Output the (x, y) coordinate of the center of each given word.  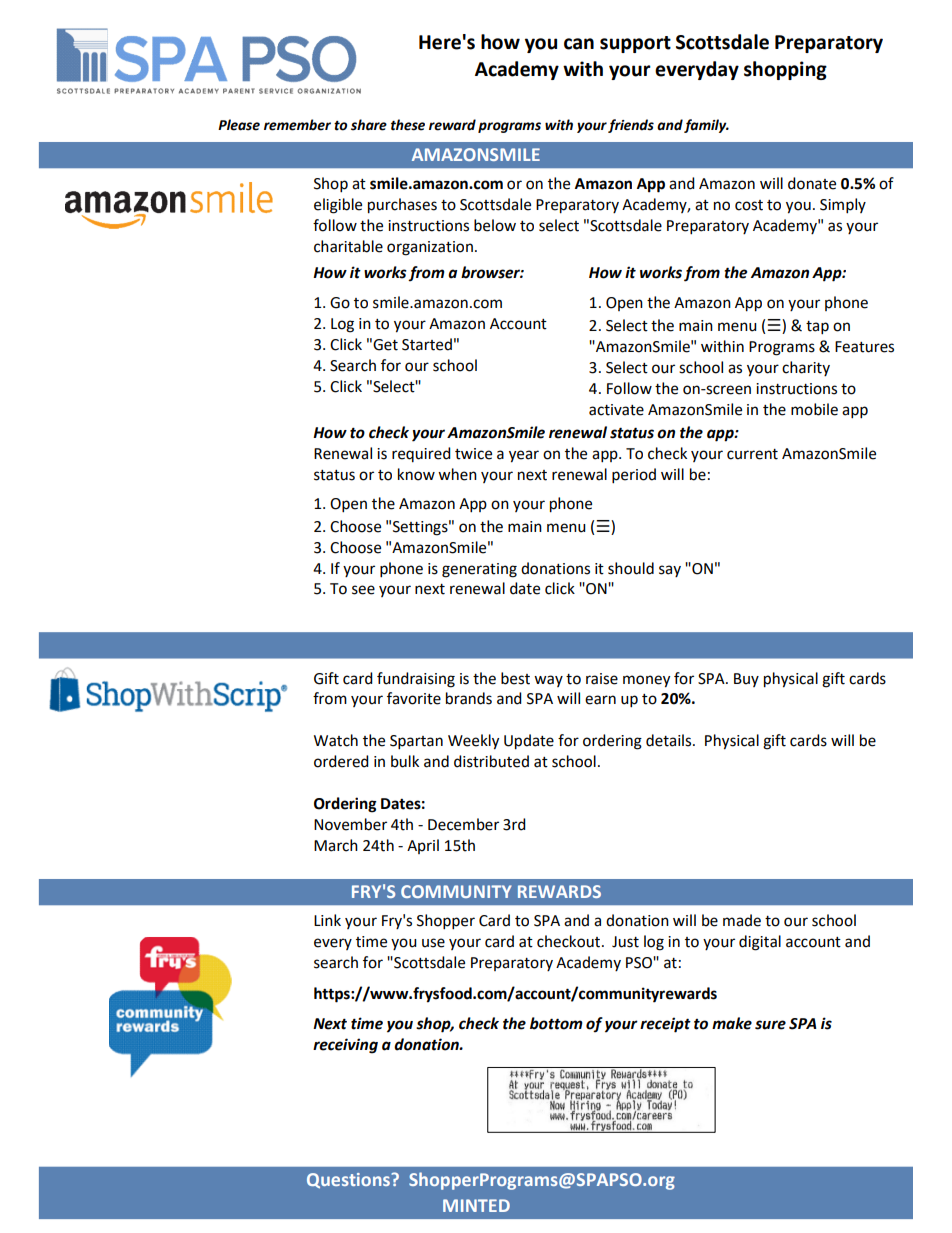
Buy (746, 680)
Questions (349, 1181)
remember (297, 125)
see (363, 590)
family (706, 126)
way (548, 681)
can (579, 44)
